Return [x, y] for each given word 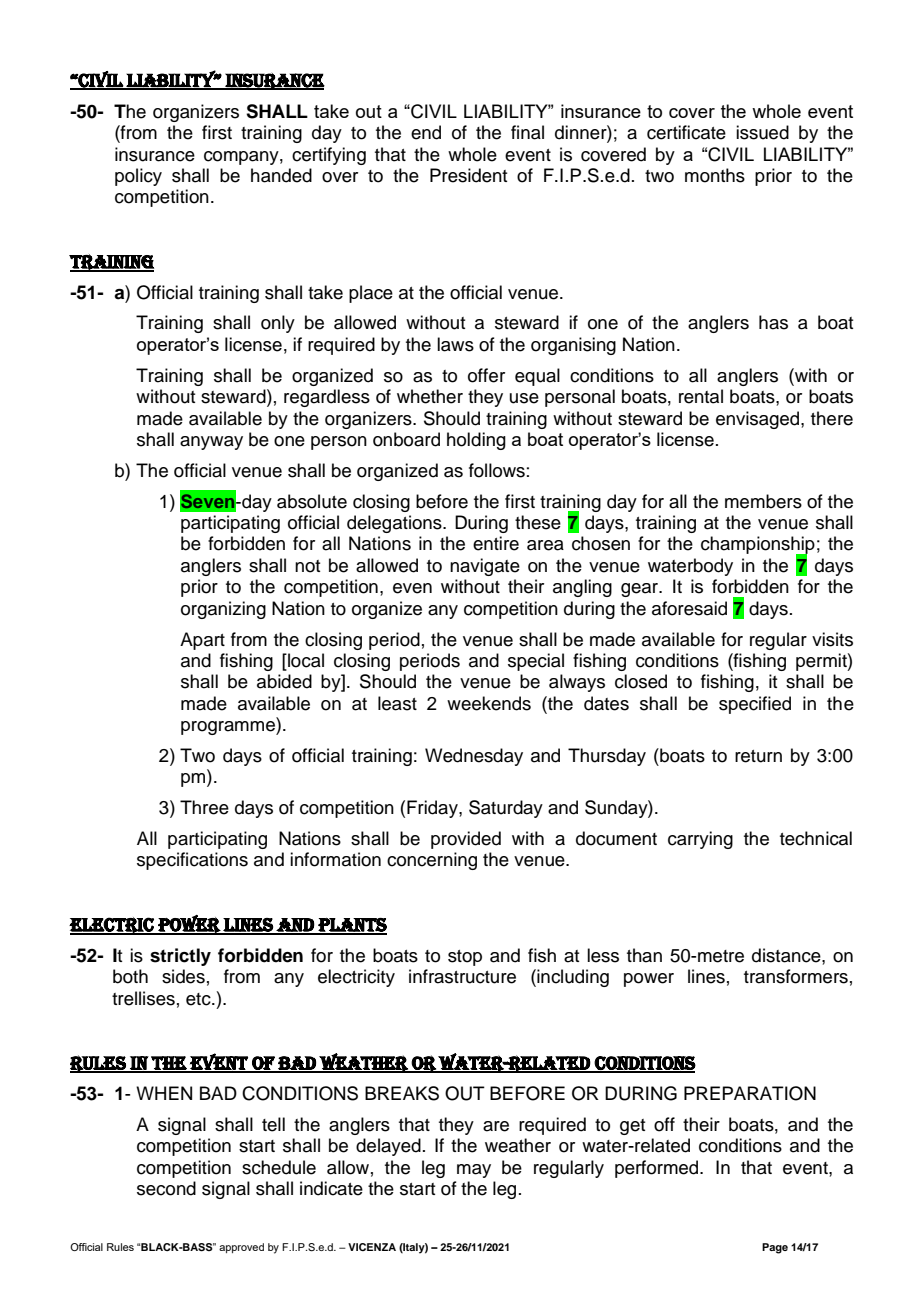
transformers [796, 976]
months [715, 175]
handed [281, 175]
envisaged [759, 420]
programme [229, 728]
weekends [489, 703]
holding [476, 441]
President [468, 175]
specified [755, 705]
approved [241, 1248]
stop [465, 958]
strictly [180, 957]
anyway [211, 443]
